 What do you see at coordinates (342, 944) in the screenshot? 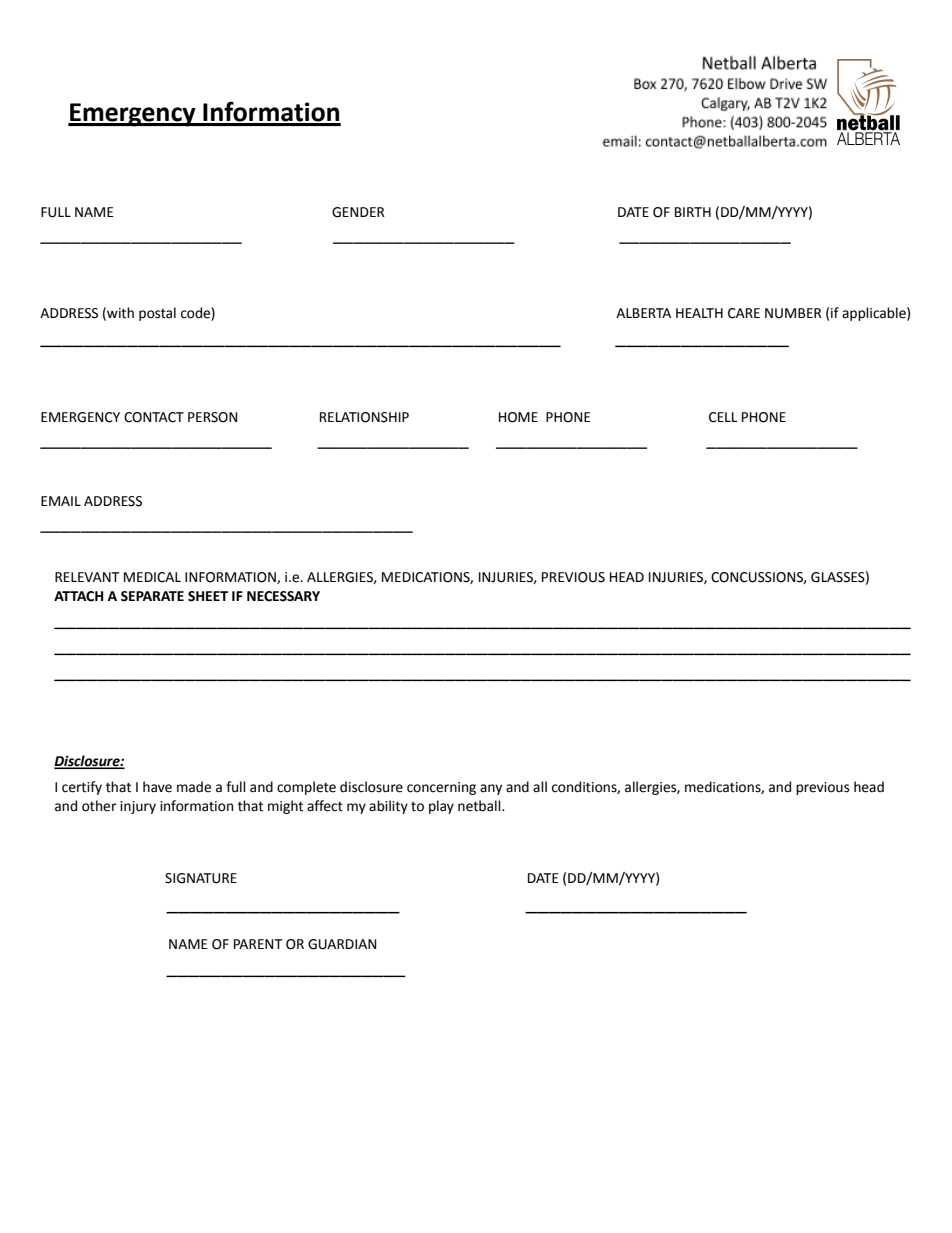
I see `GUARDIAN` at bounding box center [342, 944].
